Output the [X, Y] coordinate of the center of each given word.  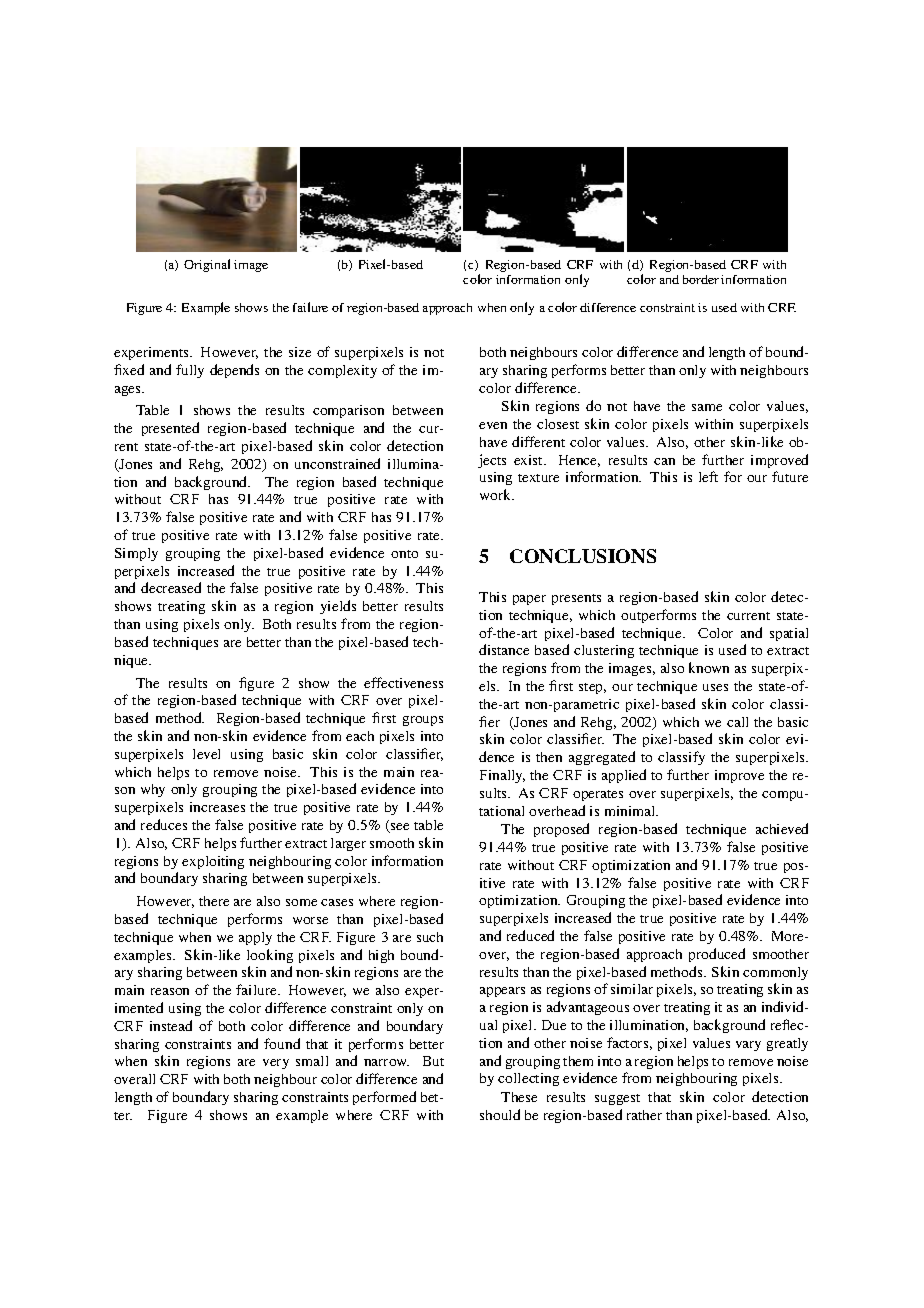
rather [644, 1115]
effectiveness [403, 682]
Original [207, 265]
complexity [342, 371]
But [433, 1061]
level [206, 754]
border [701, 279]
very [276, 1064]
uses [715, 687]
